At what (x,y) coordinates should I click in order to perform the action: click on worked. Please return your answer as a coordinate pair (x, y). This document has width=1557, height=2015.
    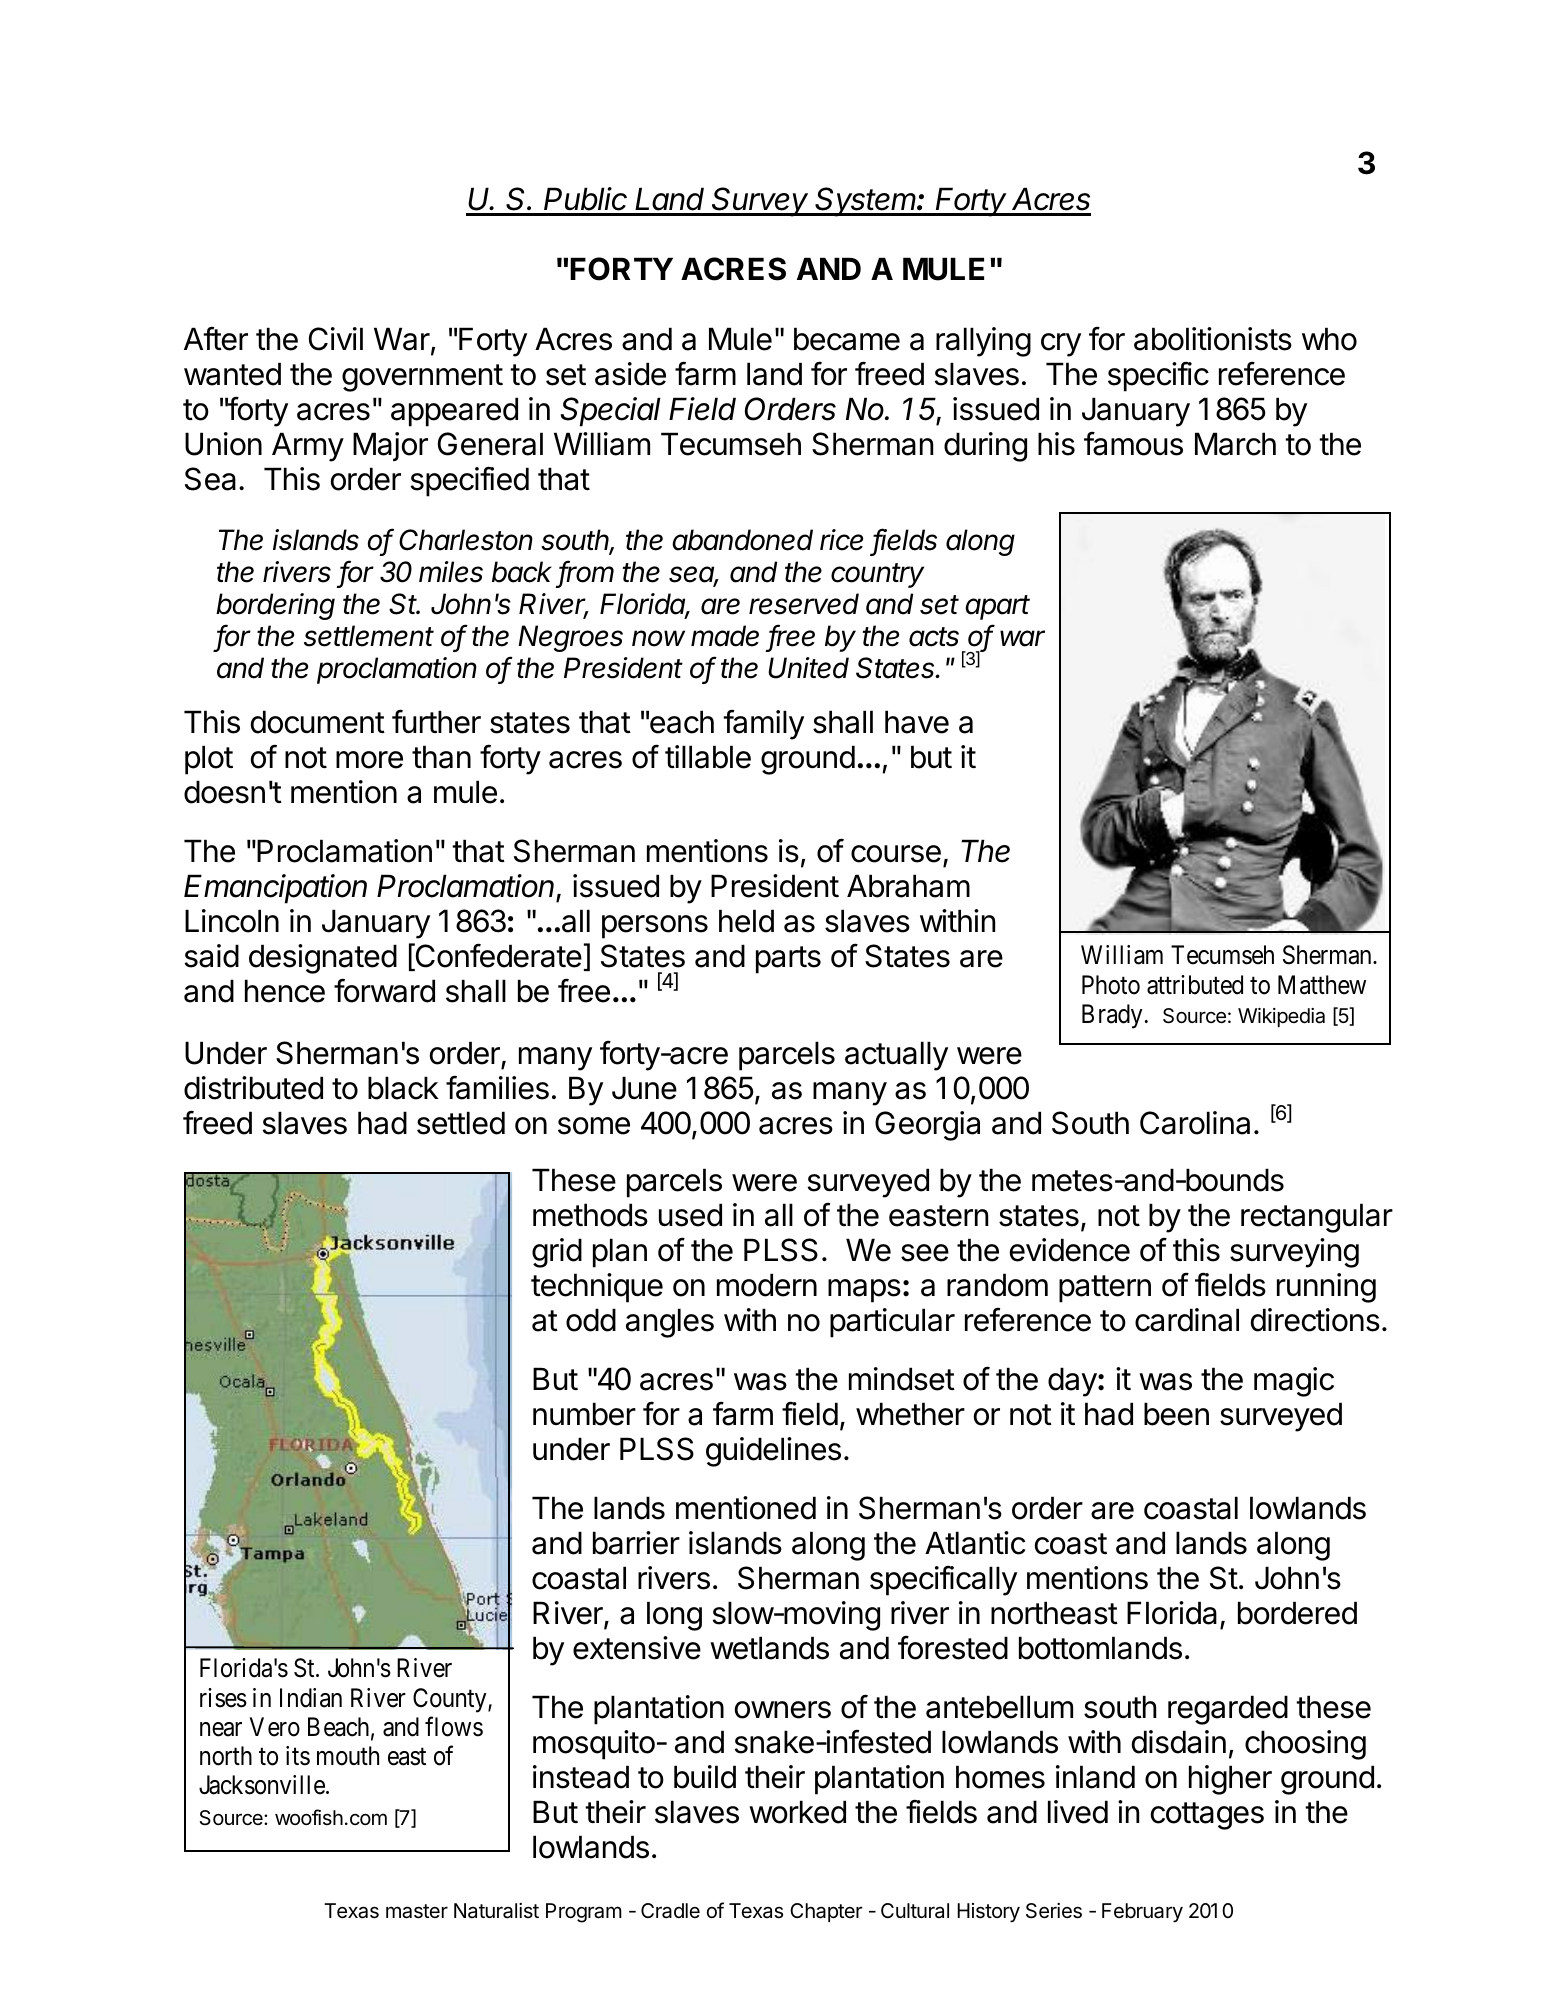
    Looking at the image, I should click on (797, 1812).
